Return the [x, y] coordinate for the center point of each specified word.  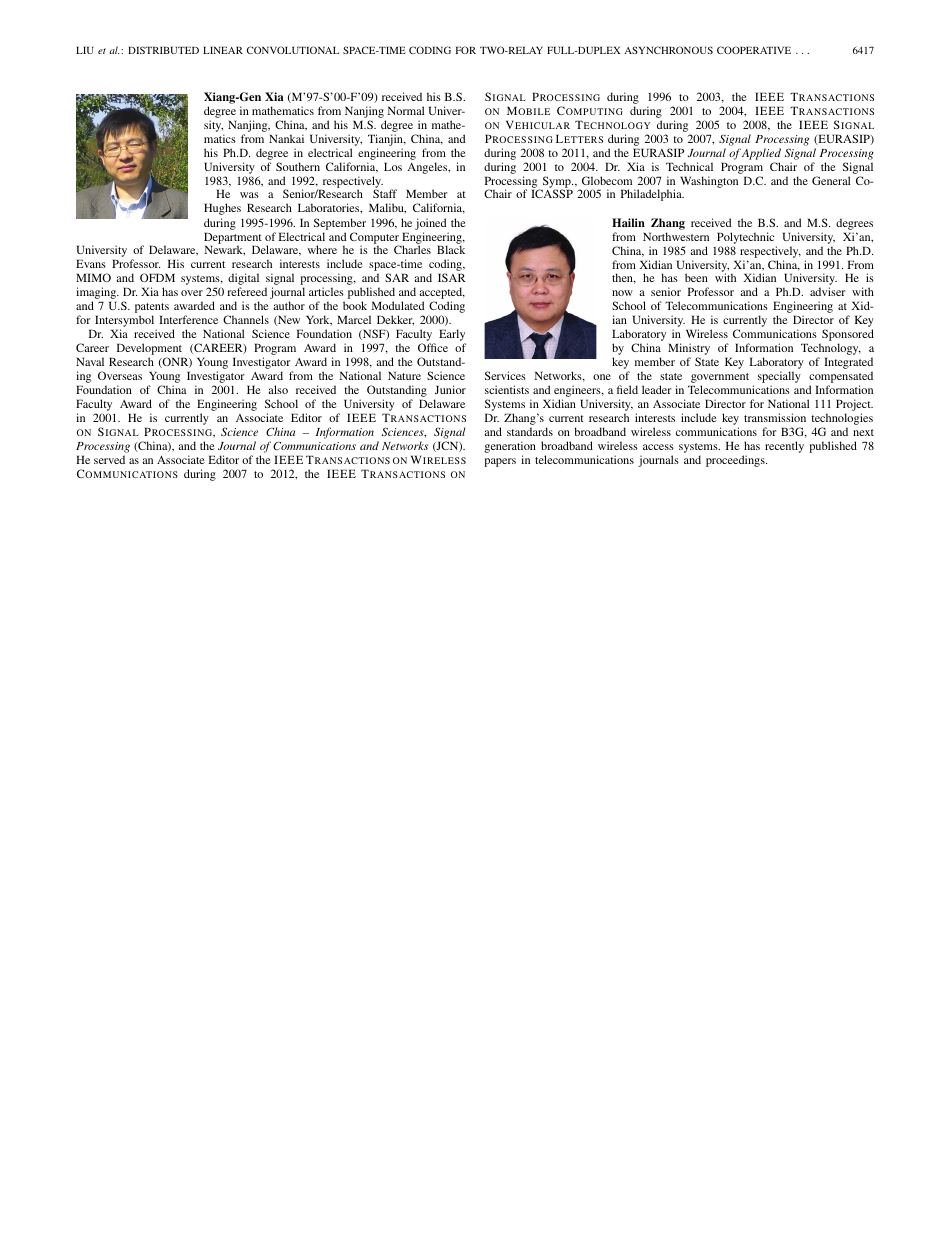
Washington [709, 182]
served [109, 459]
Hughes [222, 209]
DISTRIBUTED [163, 50]
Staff [385, 193]
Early [452, 336]
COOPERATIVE [754, 50]
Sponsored [847, 336]
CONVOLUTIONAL [293, 50]
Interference [188, 319]
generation [510, 448]
